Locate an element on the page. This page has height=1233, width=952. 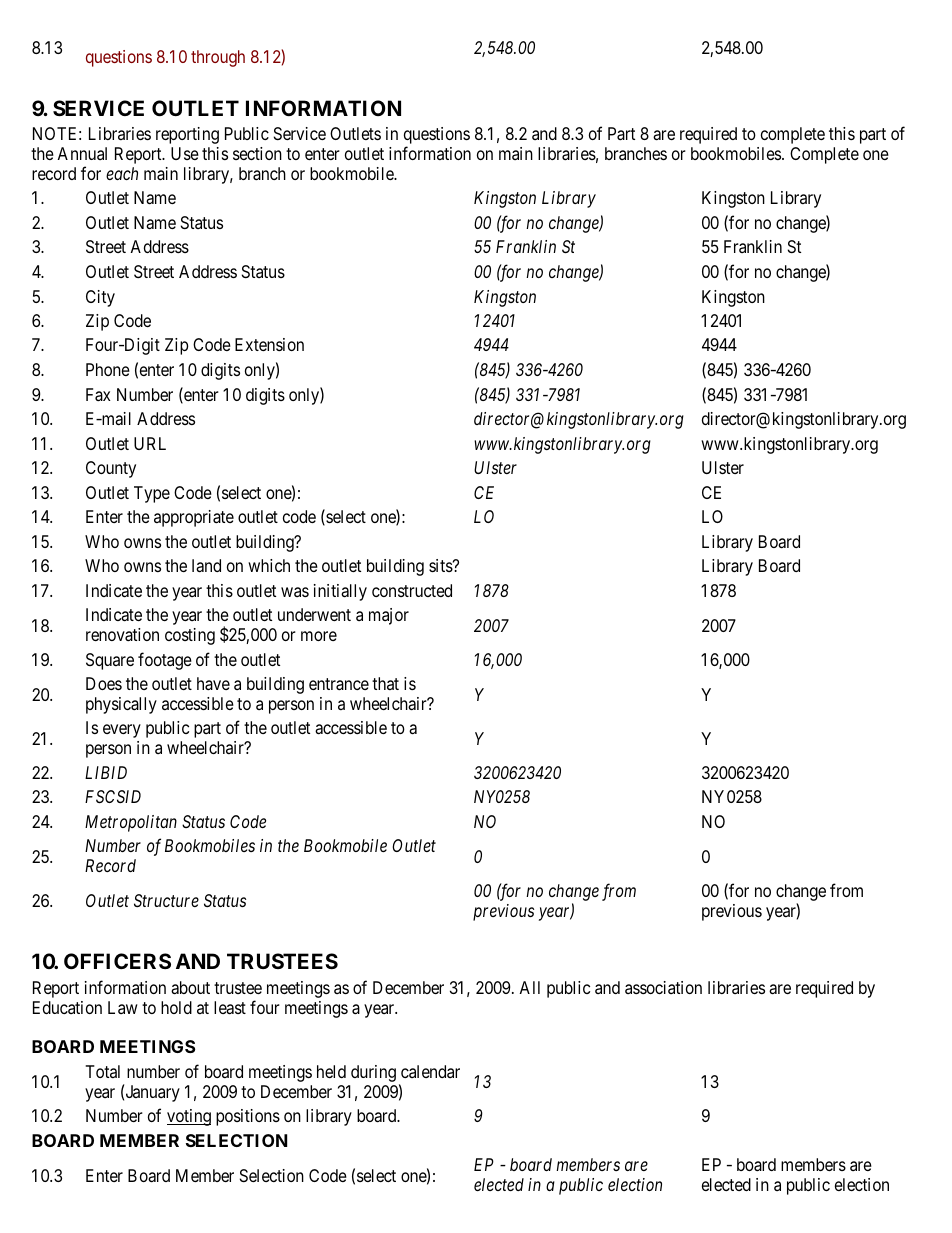
Total is located at coordinates (102, 1071).
